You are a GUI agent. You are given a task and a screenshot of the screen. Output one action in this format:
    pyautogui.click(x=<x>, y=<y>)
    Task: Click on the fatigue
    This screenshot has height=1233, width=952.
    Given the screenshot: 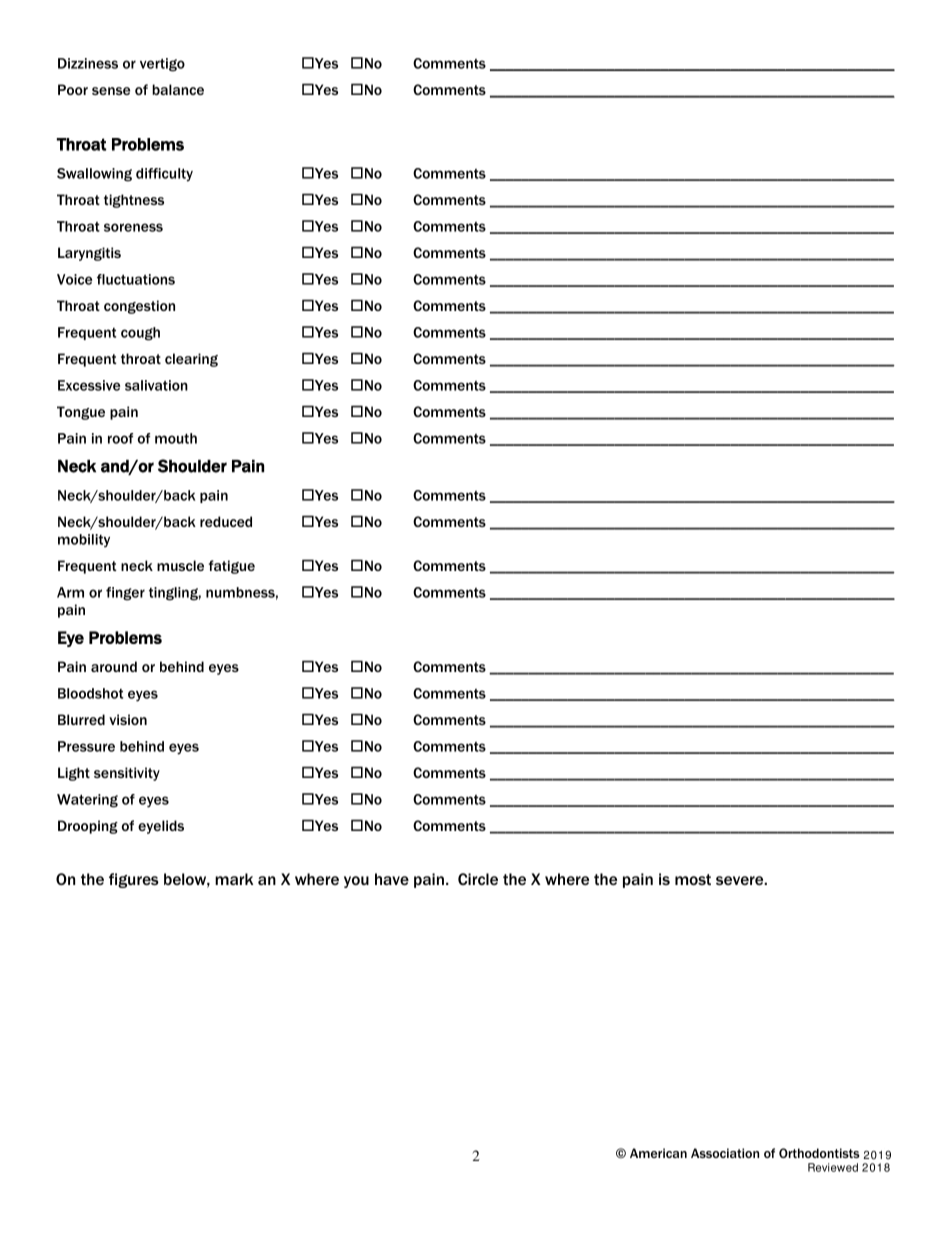 What is the action you would take?
    pyautogui.click(x=232, y=567)
